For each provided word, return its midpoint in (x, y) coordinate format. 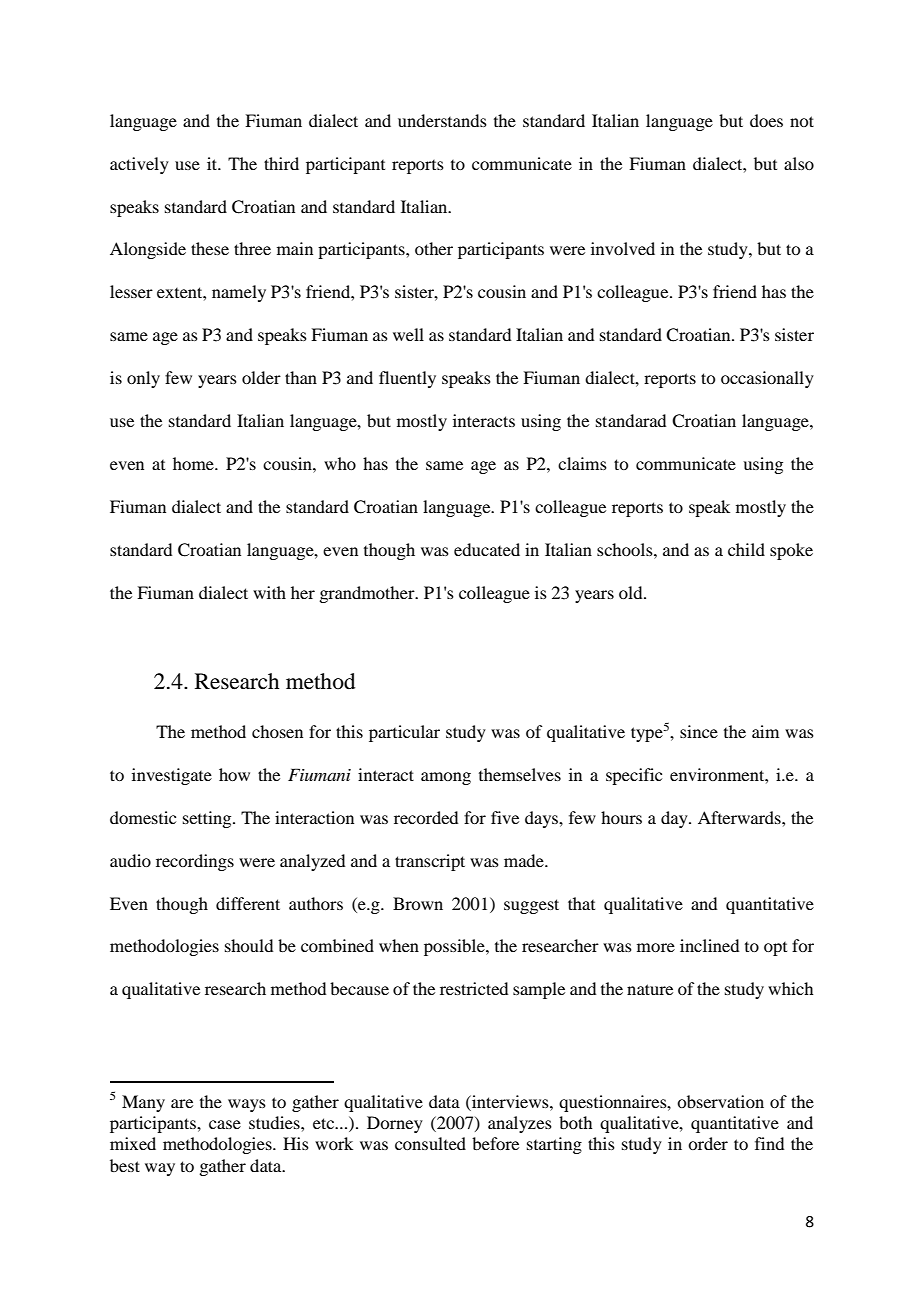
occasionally (767, 379)
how (234, 774)
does (766, 120)
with (269, 592)
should (249, 945)
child (746, 549)
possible (455, 947)
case (225, 1124)
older (261, 377)
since (699, 731)
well (408, 334)
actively (139, 165)
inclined (709, 945)
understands (442, 120)
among (446, 778)
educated (487, 549)
